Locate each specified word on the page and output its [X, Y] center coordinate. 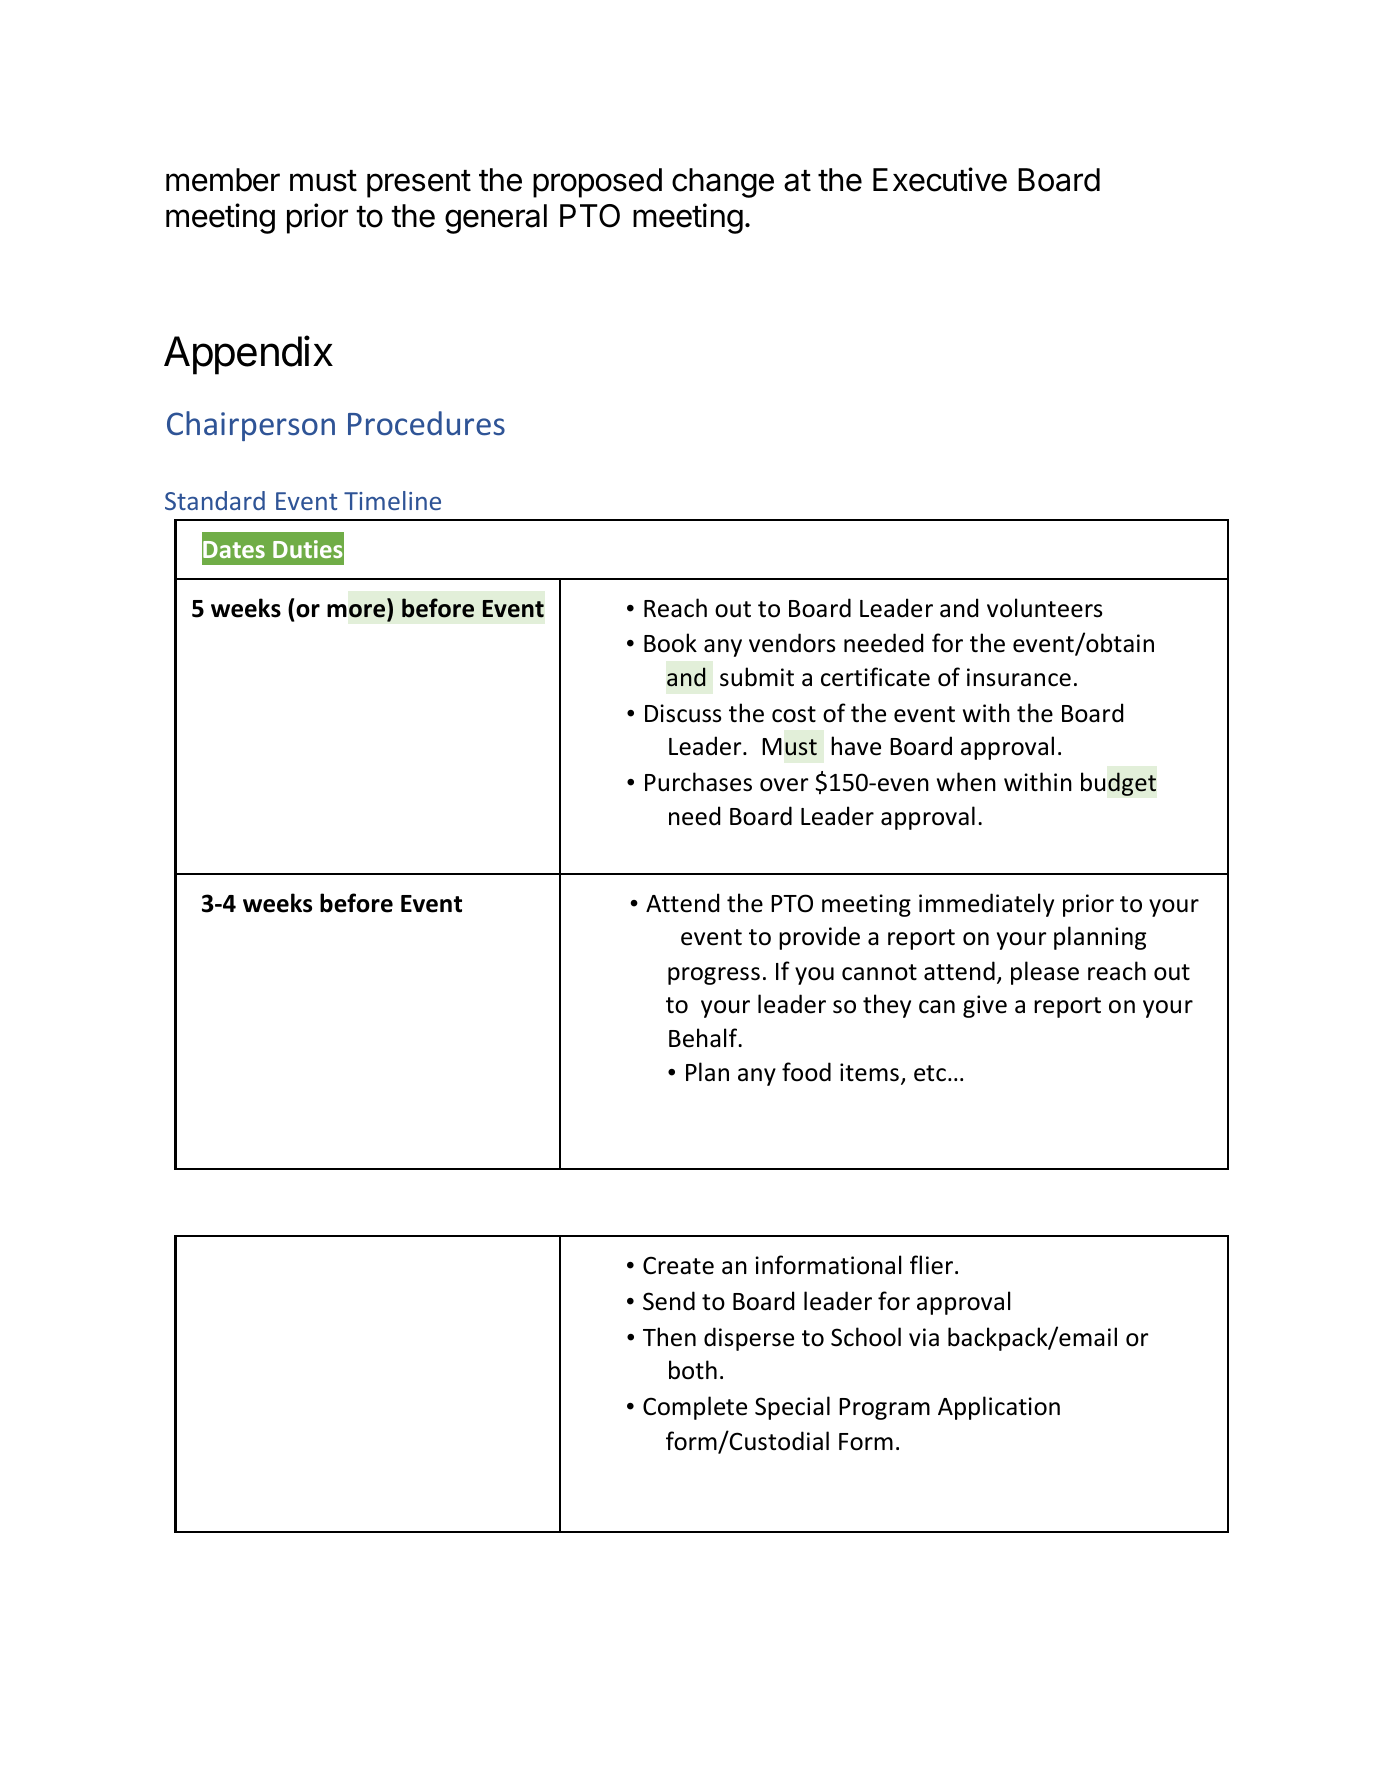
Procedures [426, 423]
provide [819, 938]
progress [714, 976]
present [419, 184]
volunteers [1045, 608]
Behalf [704, 1038]
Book [670, 643]
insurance [1019, 677]
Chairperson [251, 426]
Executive [940, 179]
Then [669, 1337]
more [356, 611]
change [723, 183]
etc [930, 1073]
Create [678, 1265]
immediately [986, 905]
